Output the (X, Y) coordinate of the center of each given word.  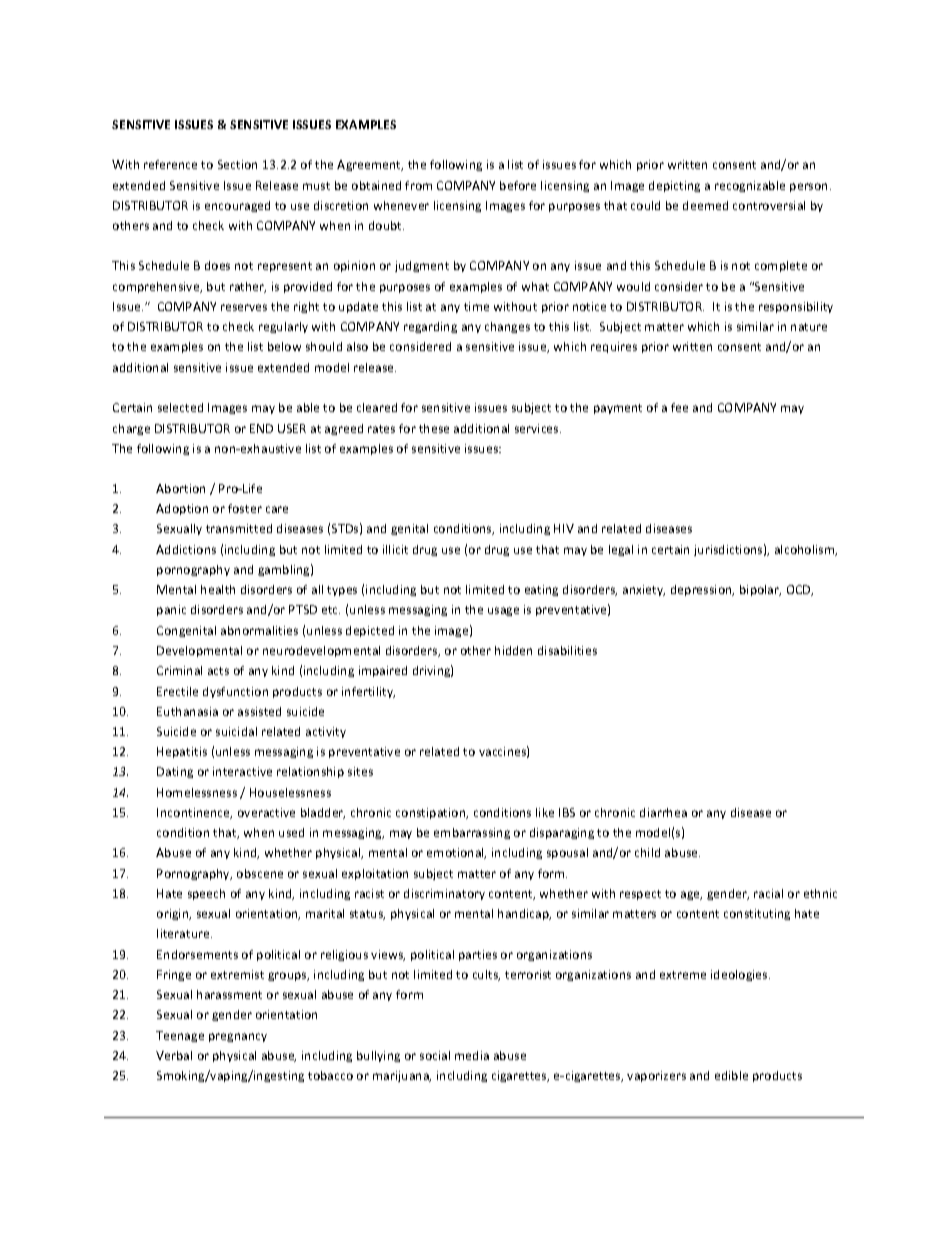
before (518, 185)
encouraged (237, 206)
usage (503, 611)
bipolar (760, 590)
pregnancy (238, 1037)
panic (171, 610)
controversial (769, 205)
